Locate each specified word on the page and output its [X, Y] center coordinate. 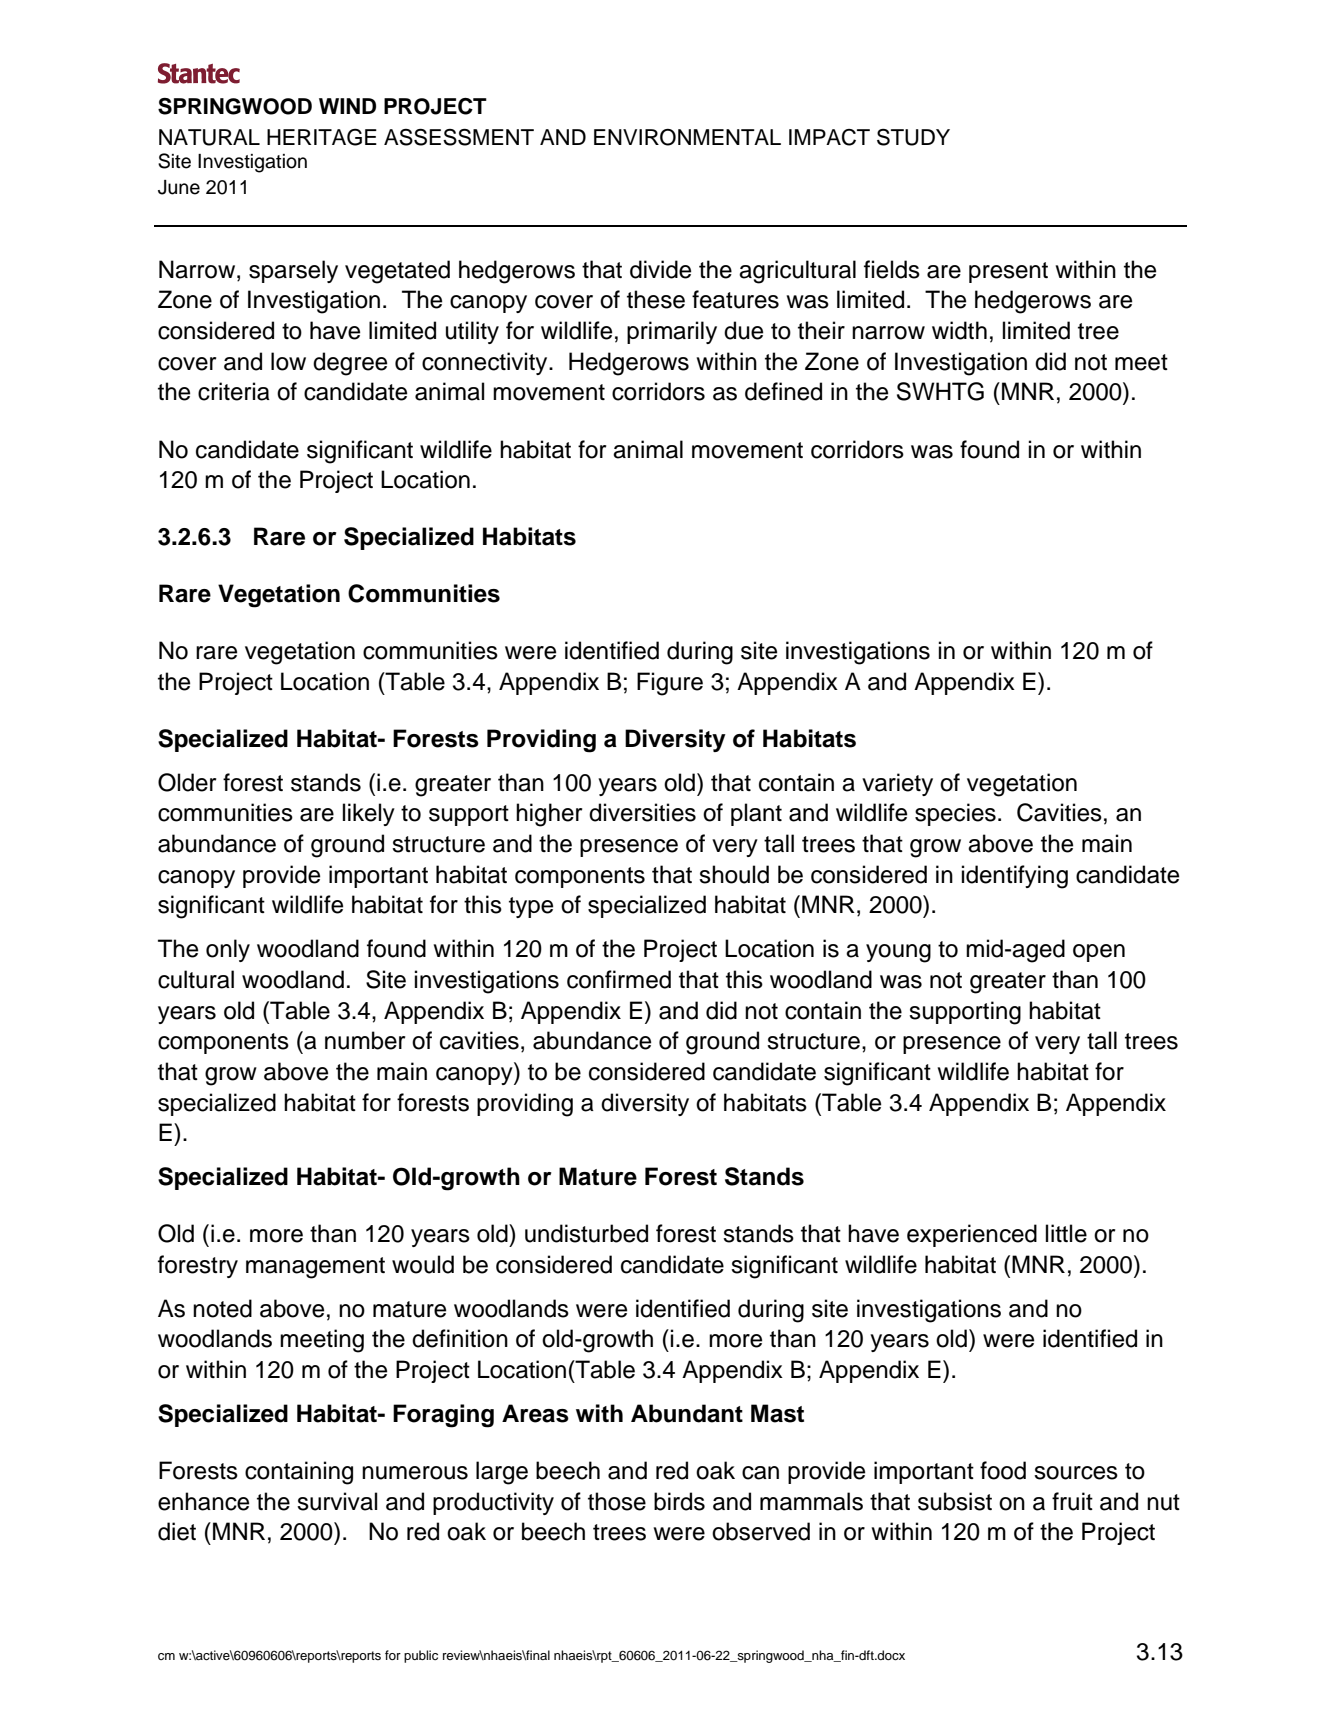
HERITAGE [322, 137]
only [228, 950]
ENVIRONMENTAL [687, 137]
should [734, 874]
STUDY [913, 137]
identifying [1015, 877]
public [421, 1656]
